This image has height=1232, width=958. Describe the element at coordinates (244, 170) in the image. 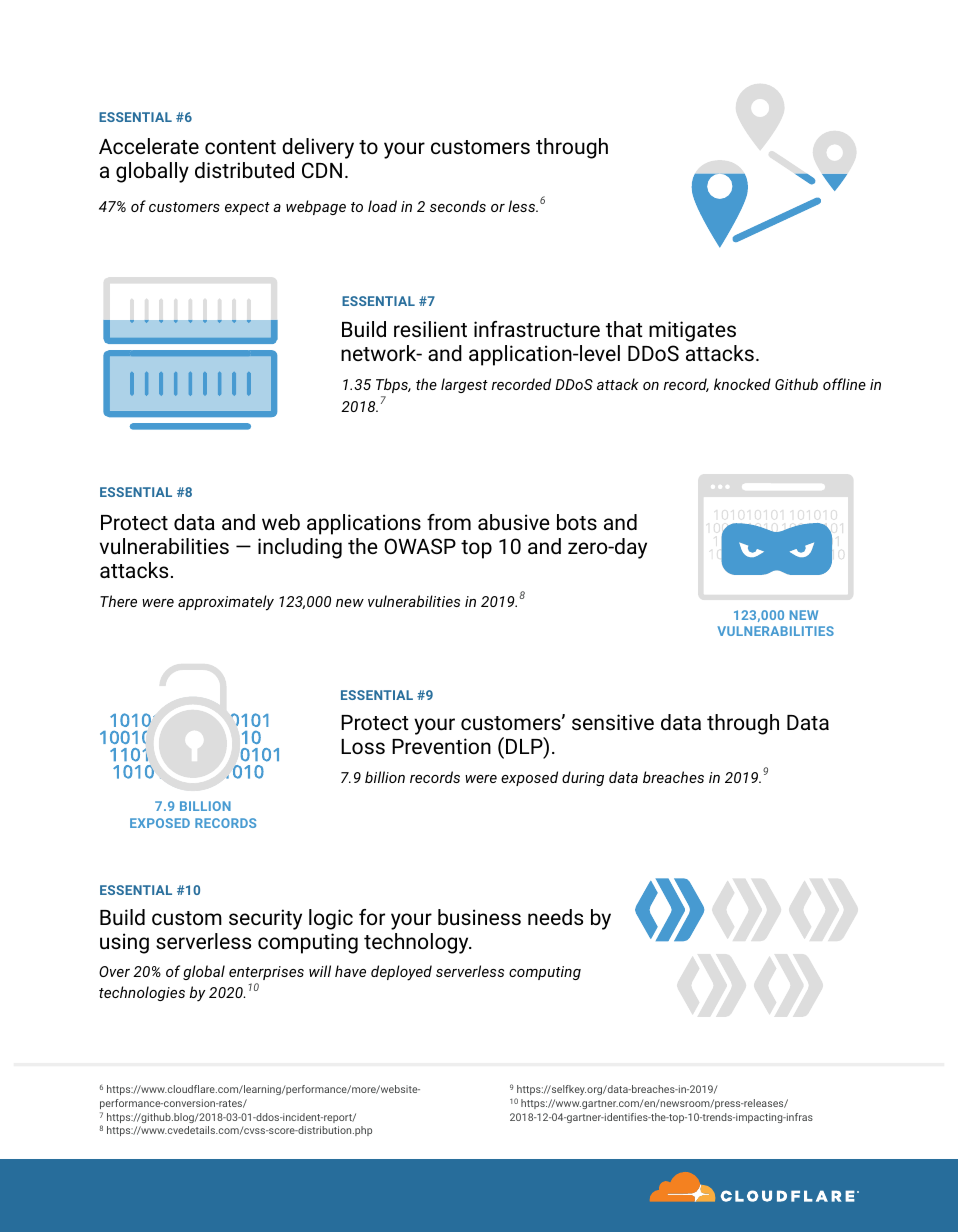

I see `distributed` at that location.
